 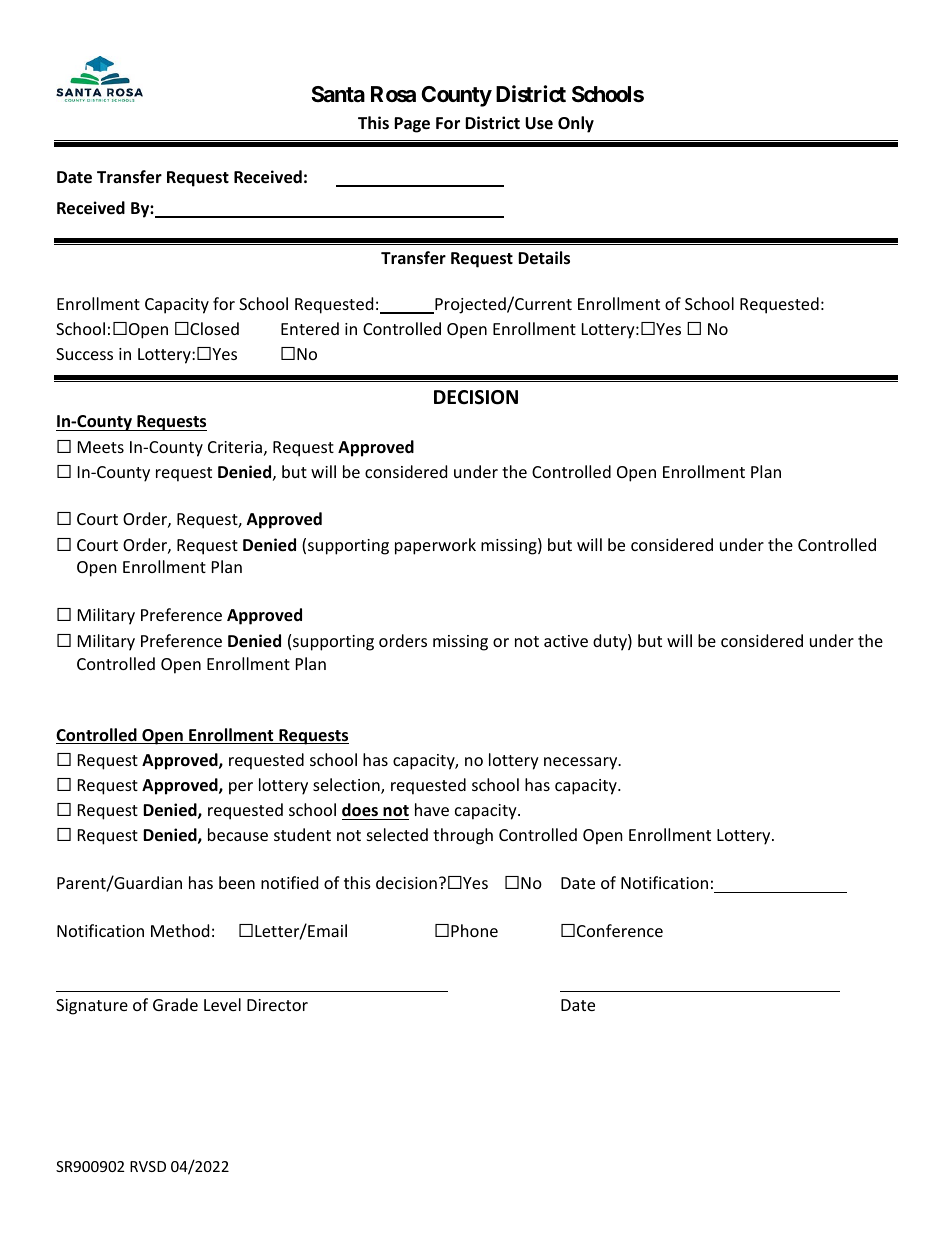 What do you see at coordinates (84, 354) in the screenshot?
I see `Success` at bounding box center [84, 354].
